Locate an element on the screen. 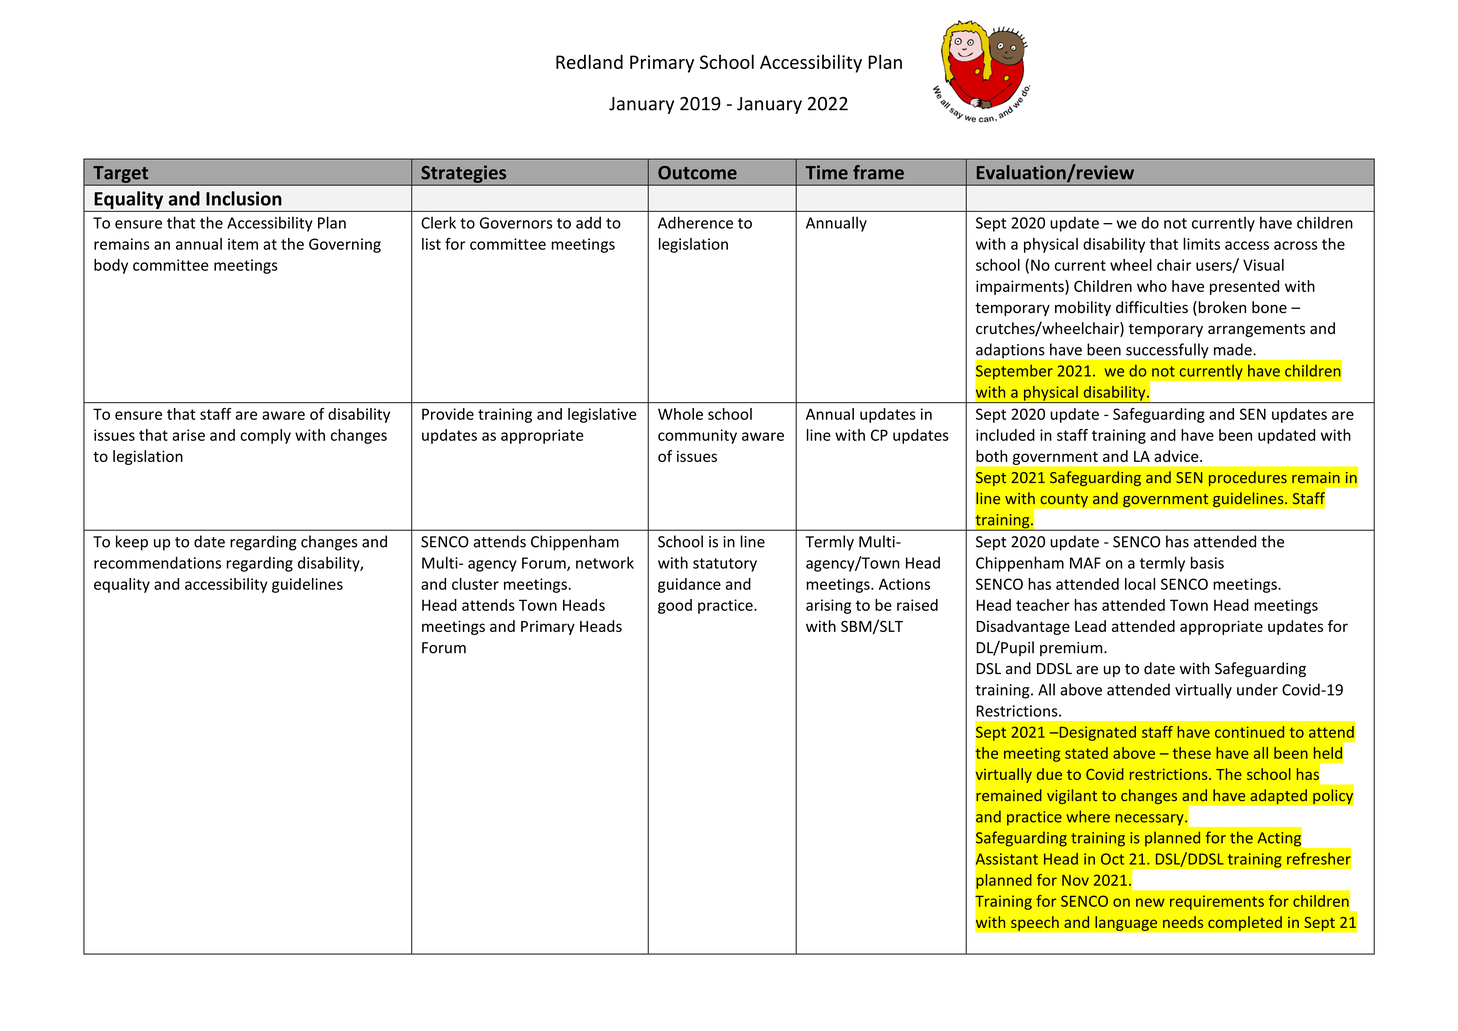 This screenshot has width=1458, height=1031. Inclusion is located at coordinates (244, 198).
